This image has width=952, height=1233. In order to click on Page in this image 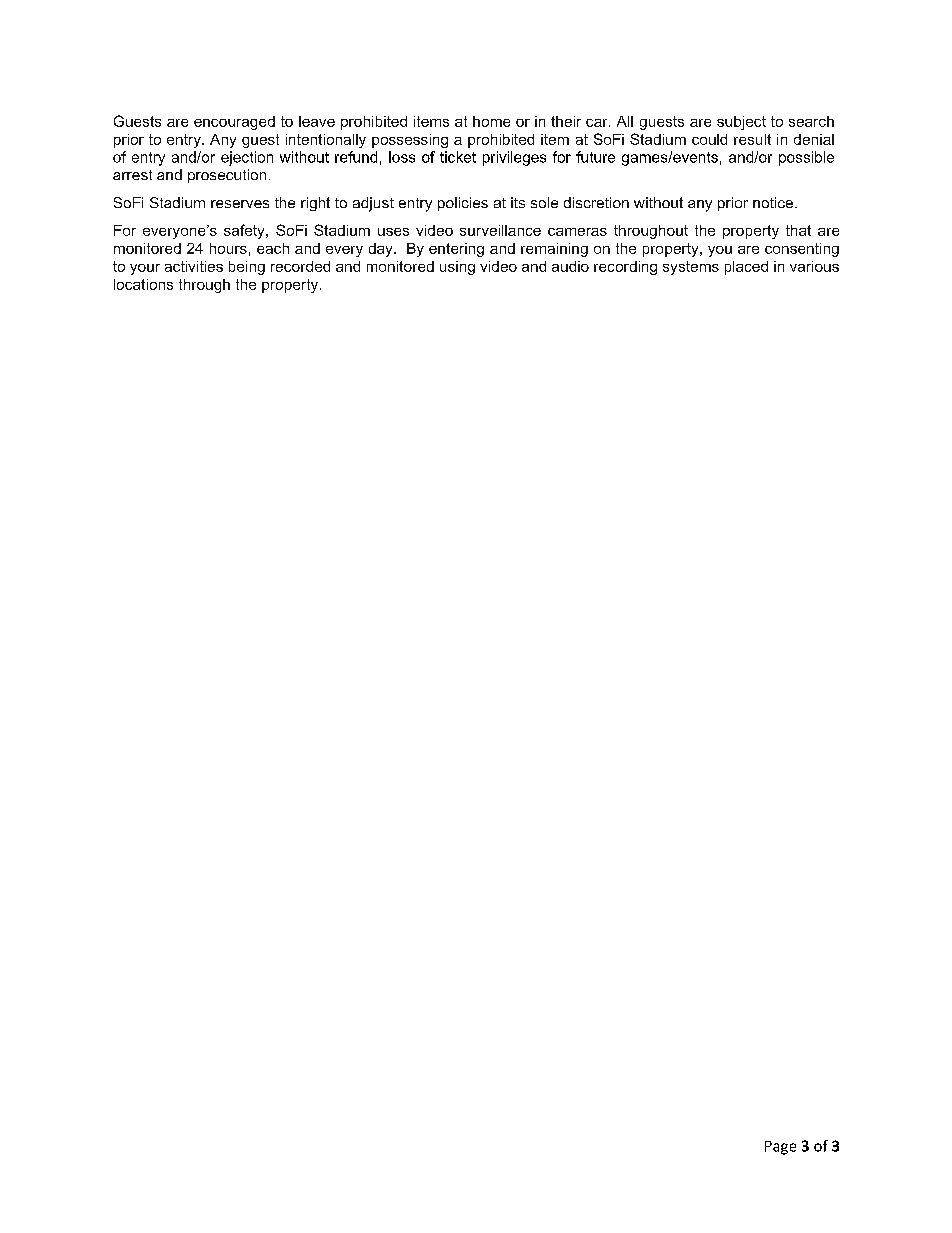, I will do `click(780, 1148)`.
